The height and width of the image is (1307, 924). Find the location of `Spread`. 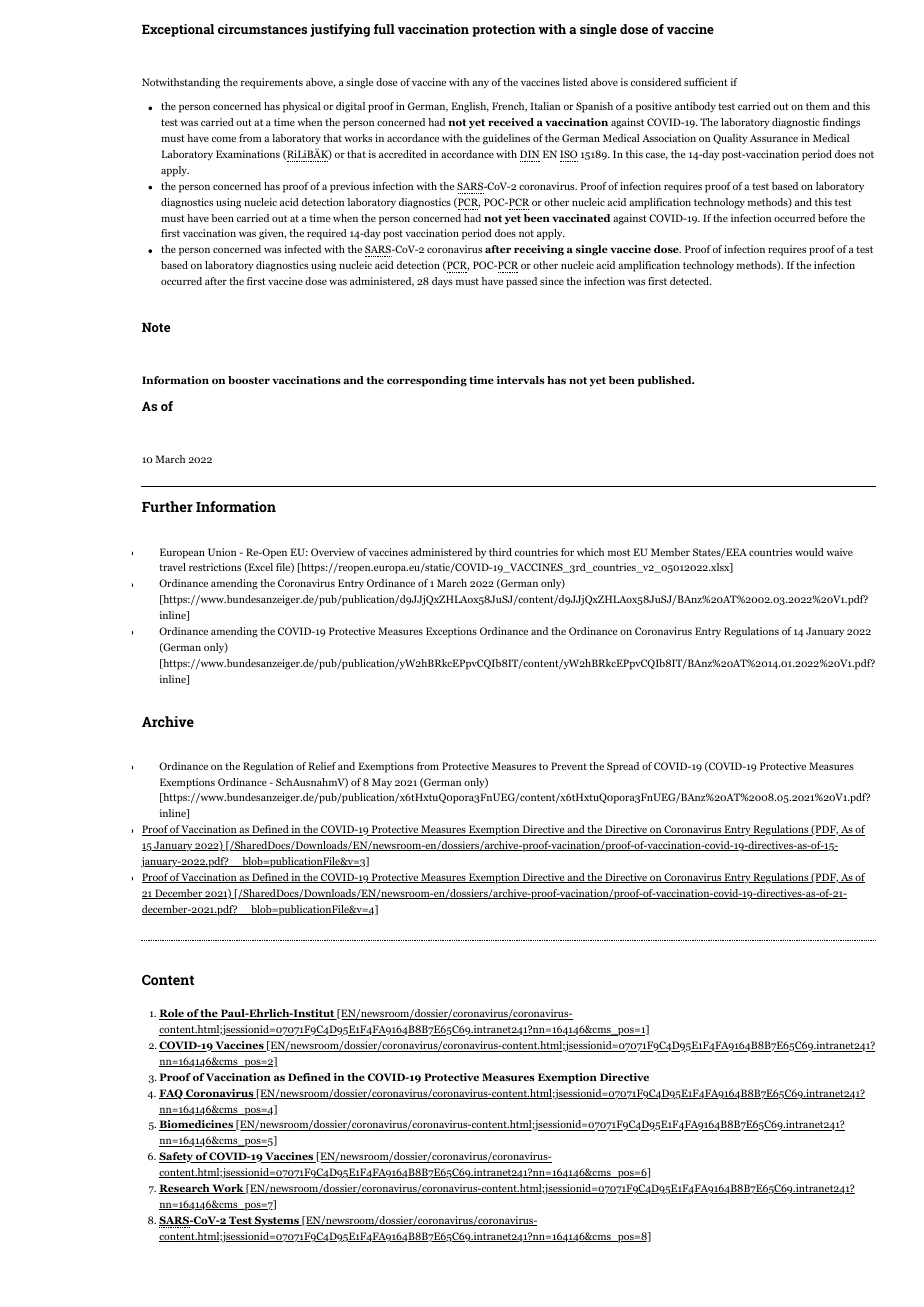

Spread is located at coordinates (623, 767).
